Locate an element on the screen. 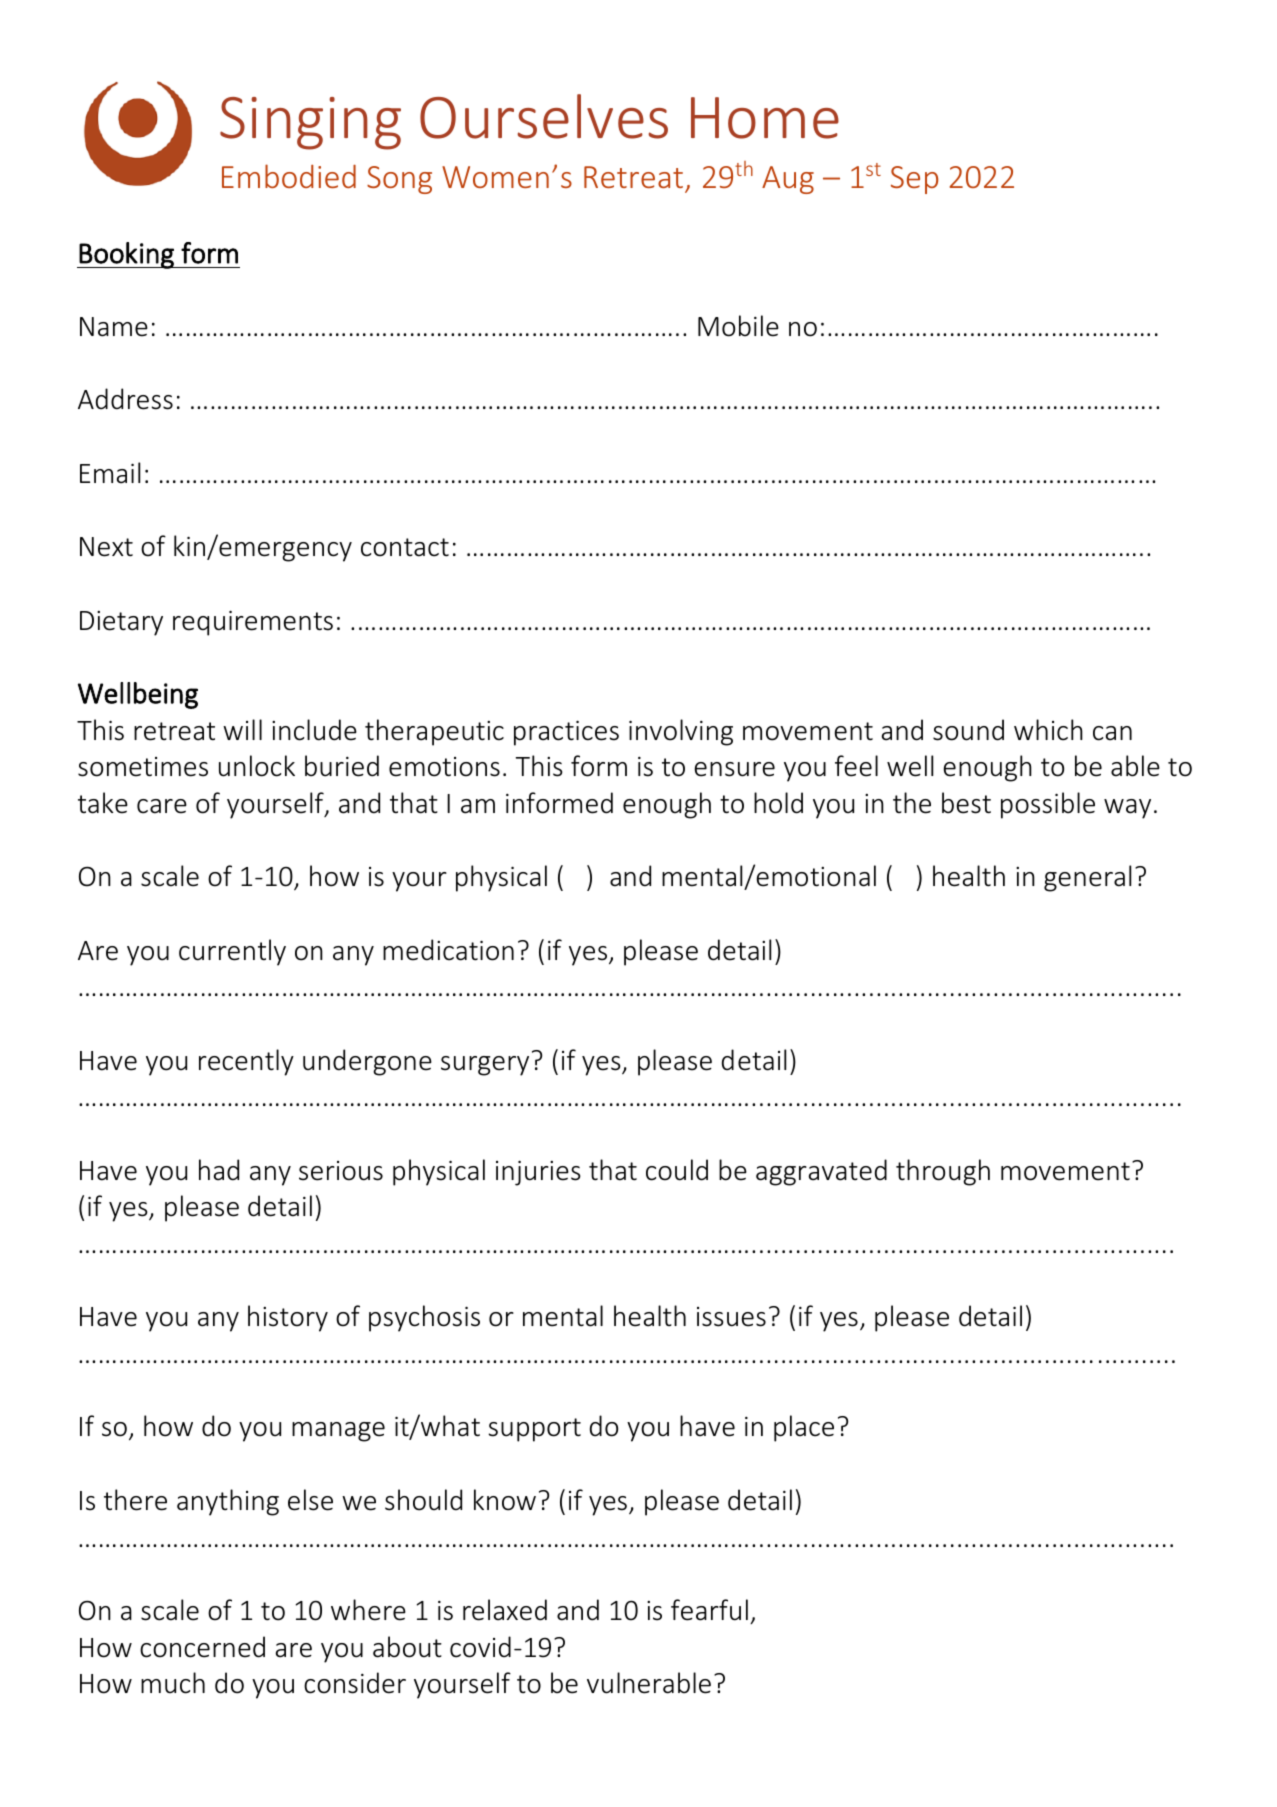 This screenshot has height=1807, width=1277. Embodied is located at coordinates (289, 176).
